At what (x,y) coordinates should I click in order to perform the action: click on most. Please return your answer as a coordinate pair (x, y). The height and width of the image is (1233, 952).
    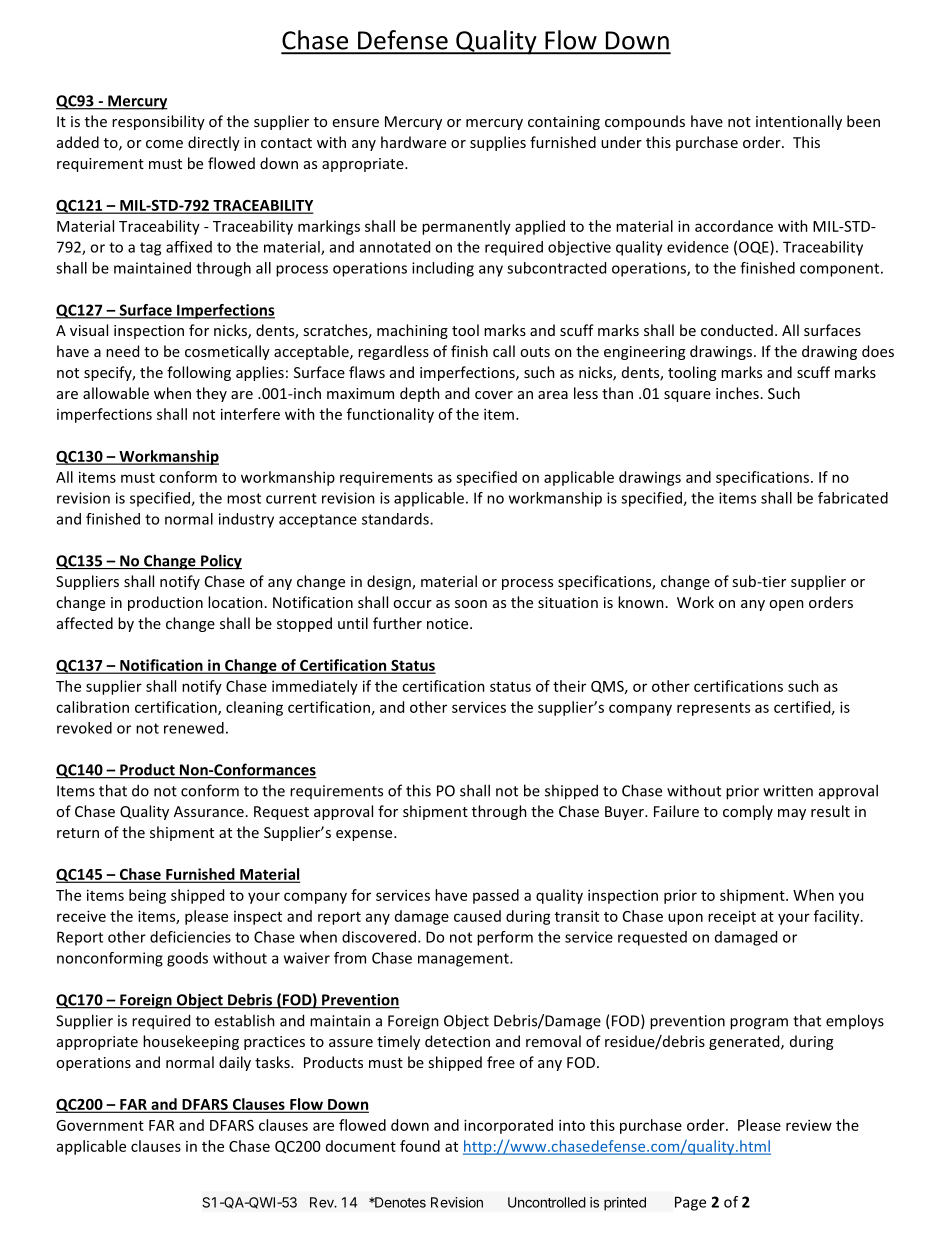
    Looking at the image, I should click on (244, 498).
